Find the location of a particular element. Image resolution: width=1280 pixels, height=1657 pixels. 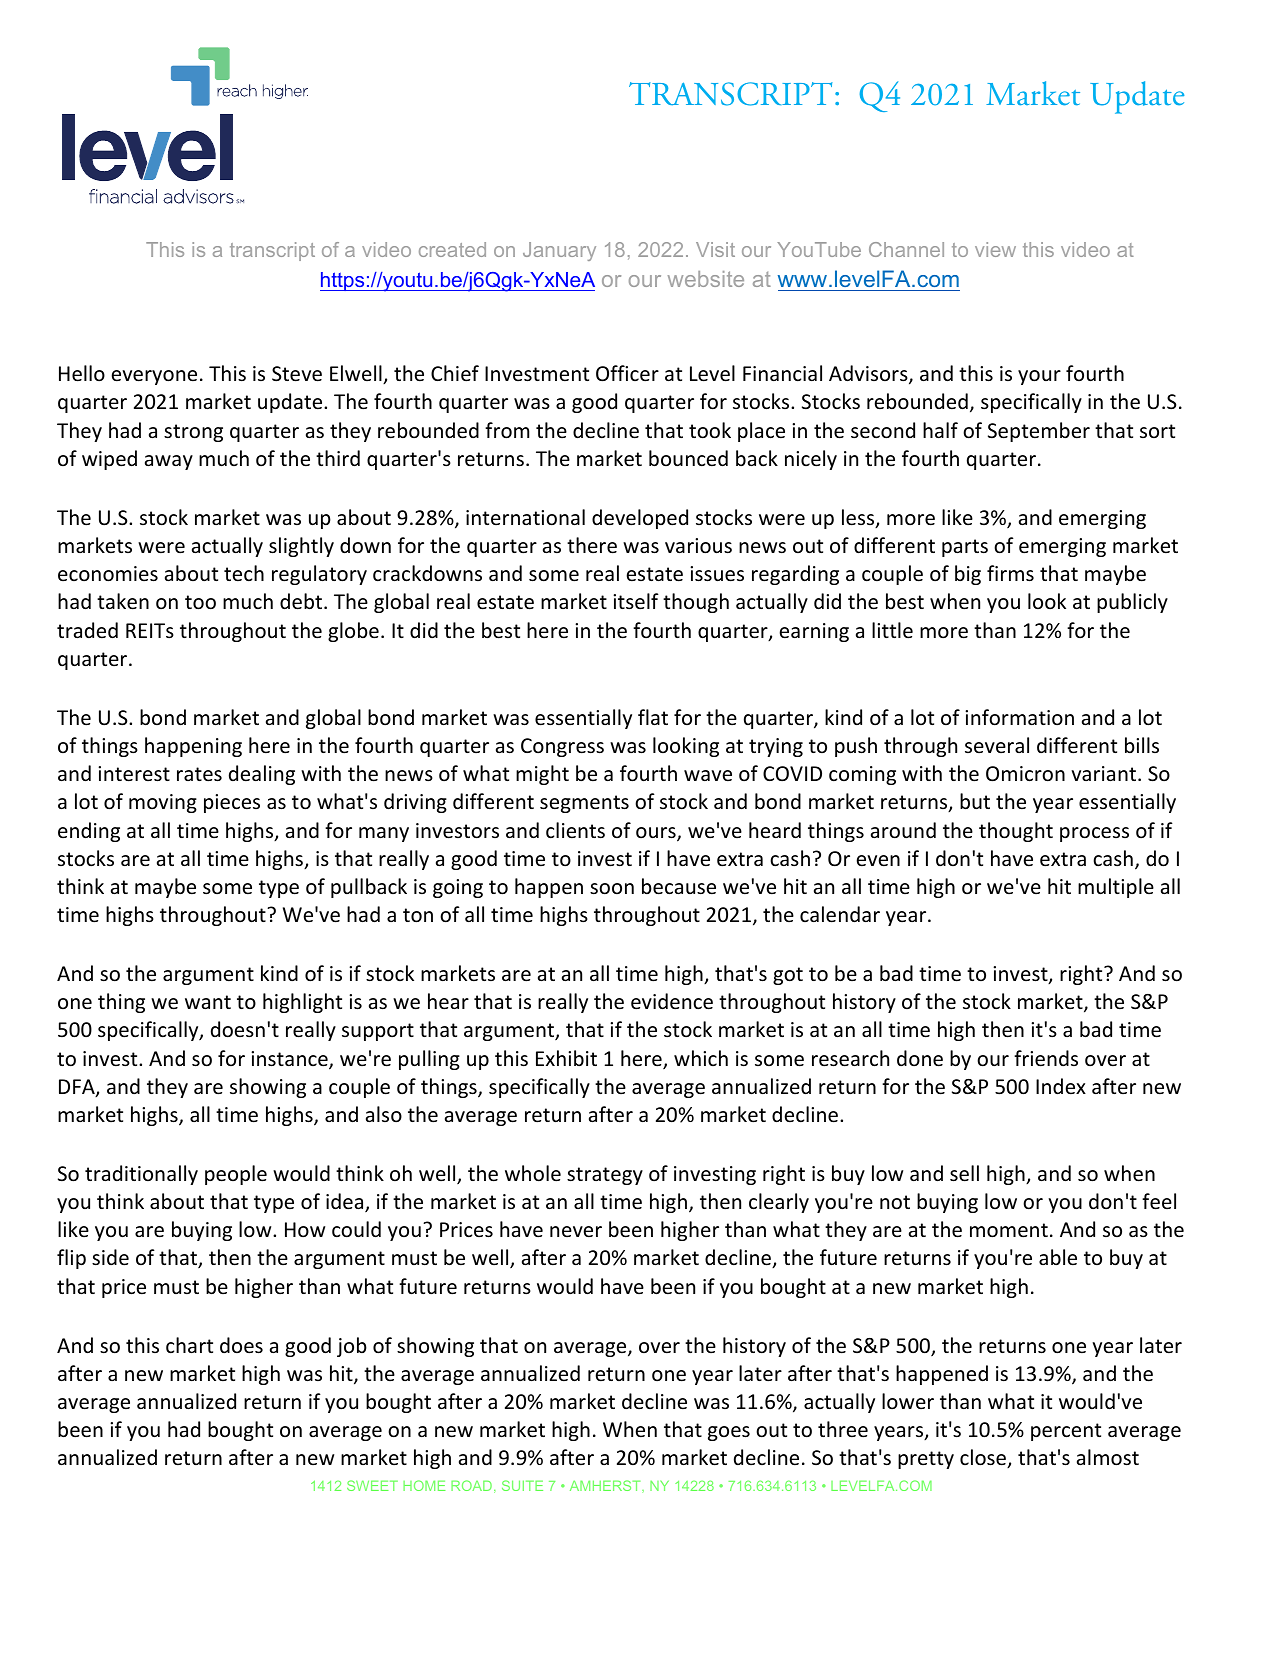

traded is located at coordinates (87, 630).
